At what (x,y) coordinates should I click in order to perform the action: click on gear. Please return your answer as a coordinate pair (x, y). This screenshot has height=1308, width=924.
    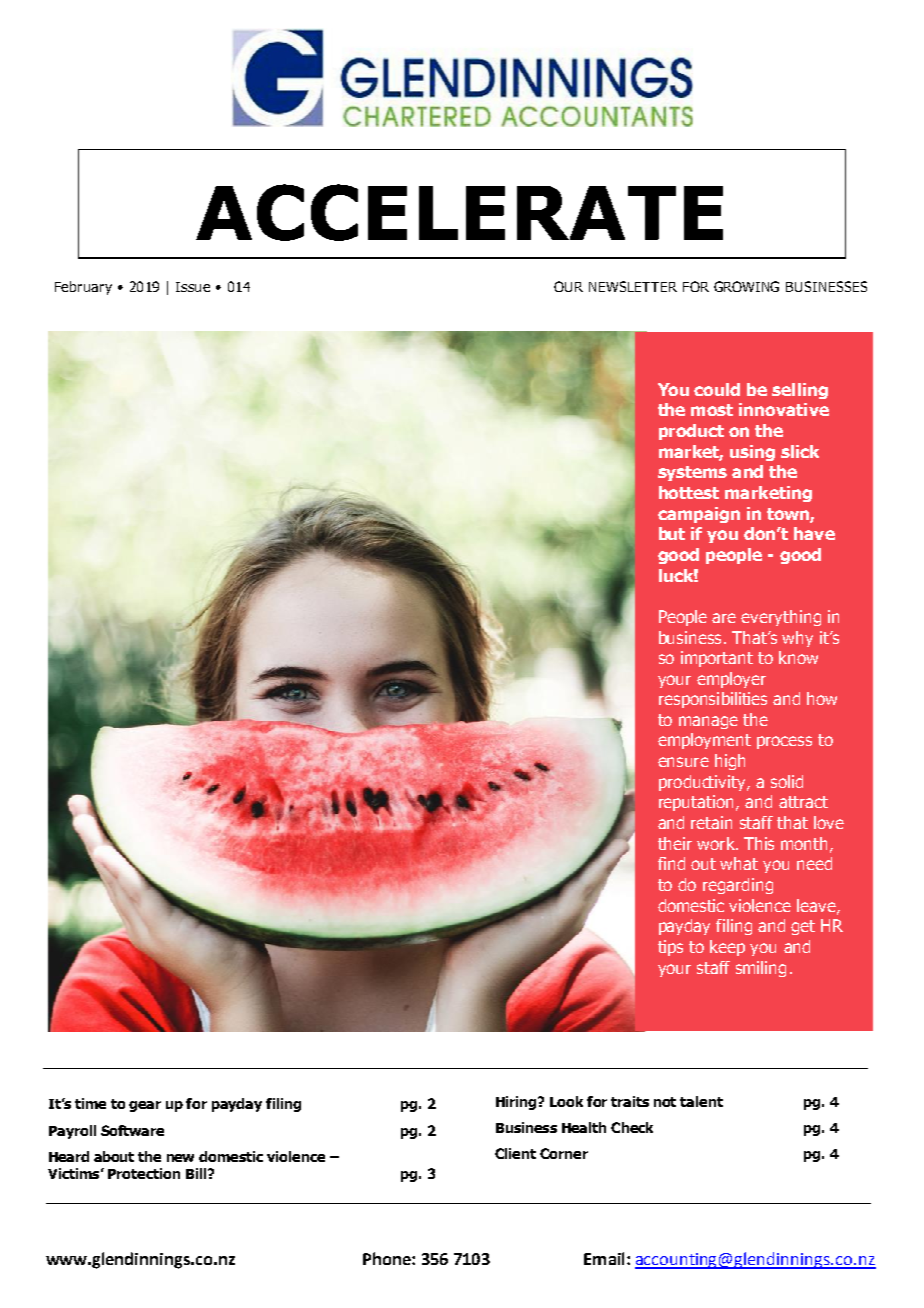
    Looking at the image, I should click on (145, 1106).
